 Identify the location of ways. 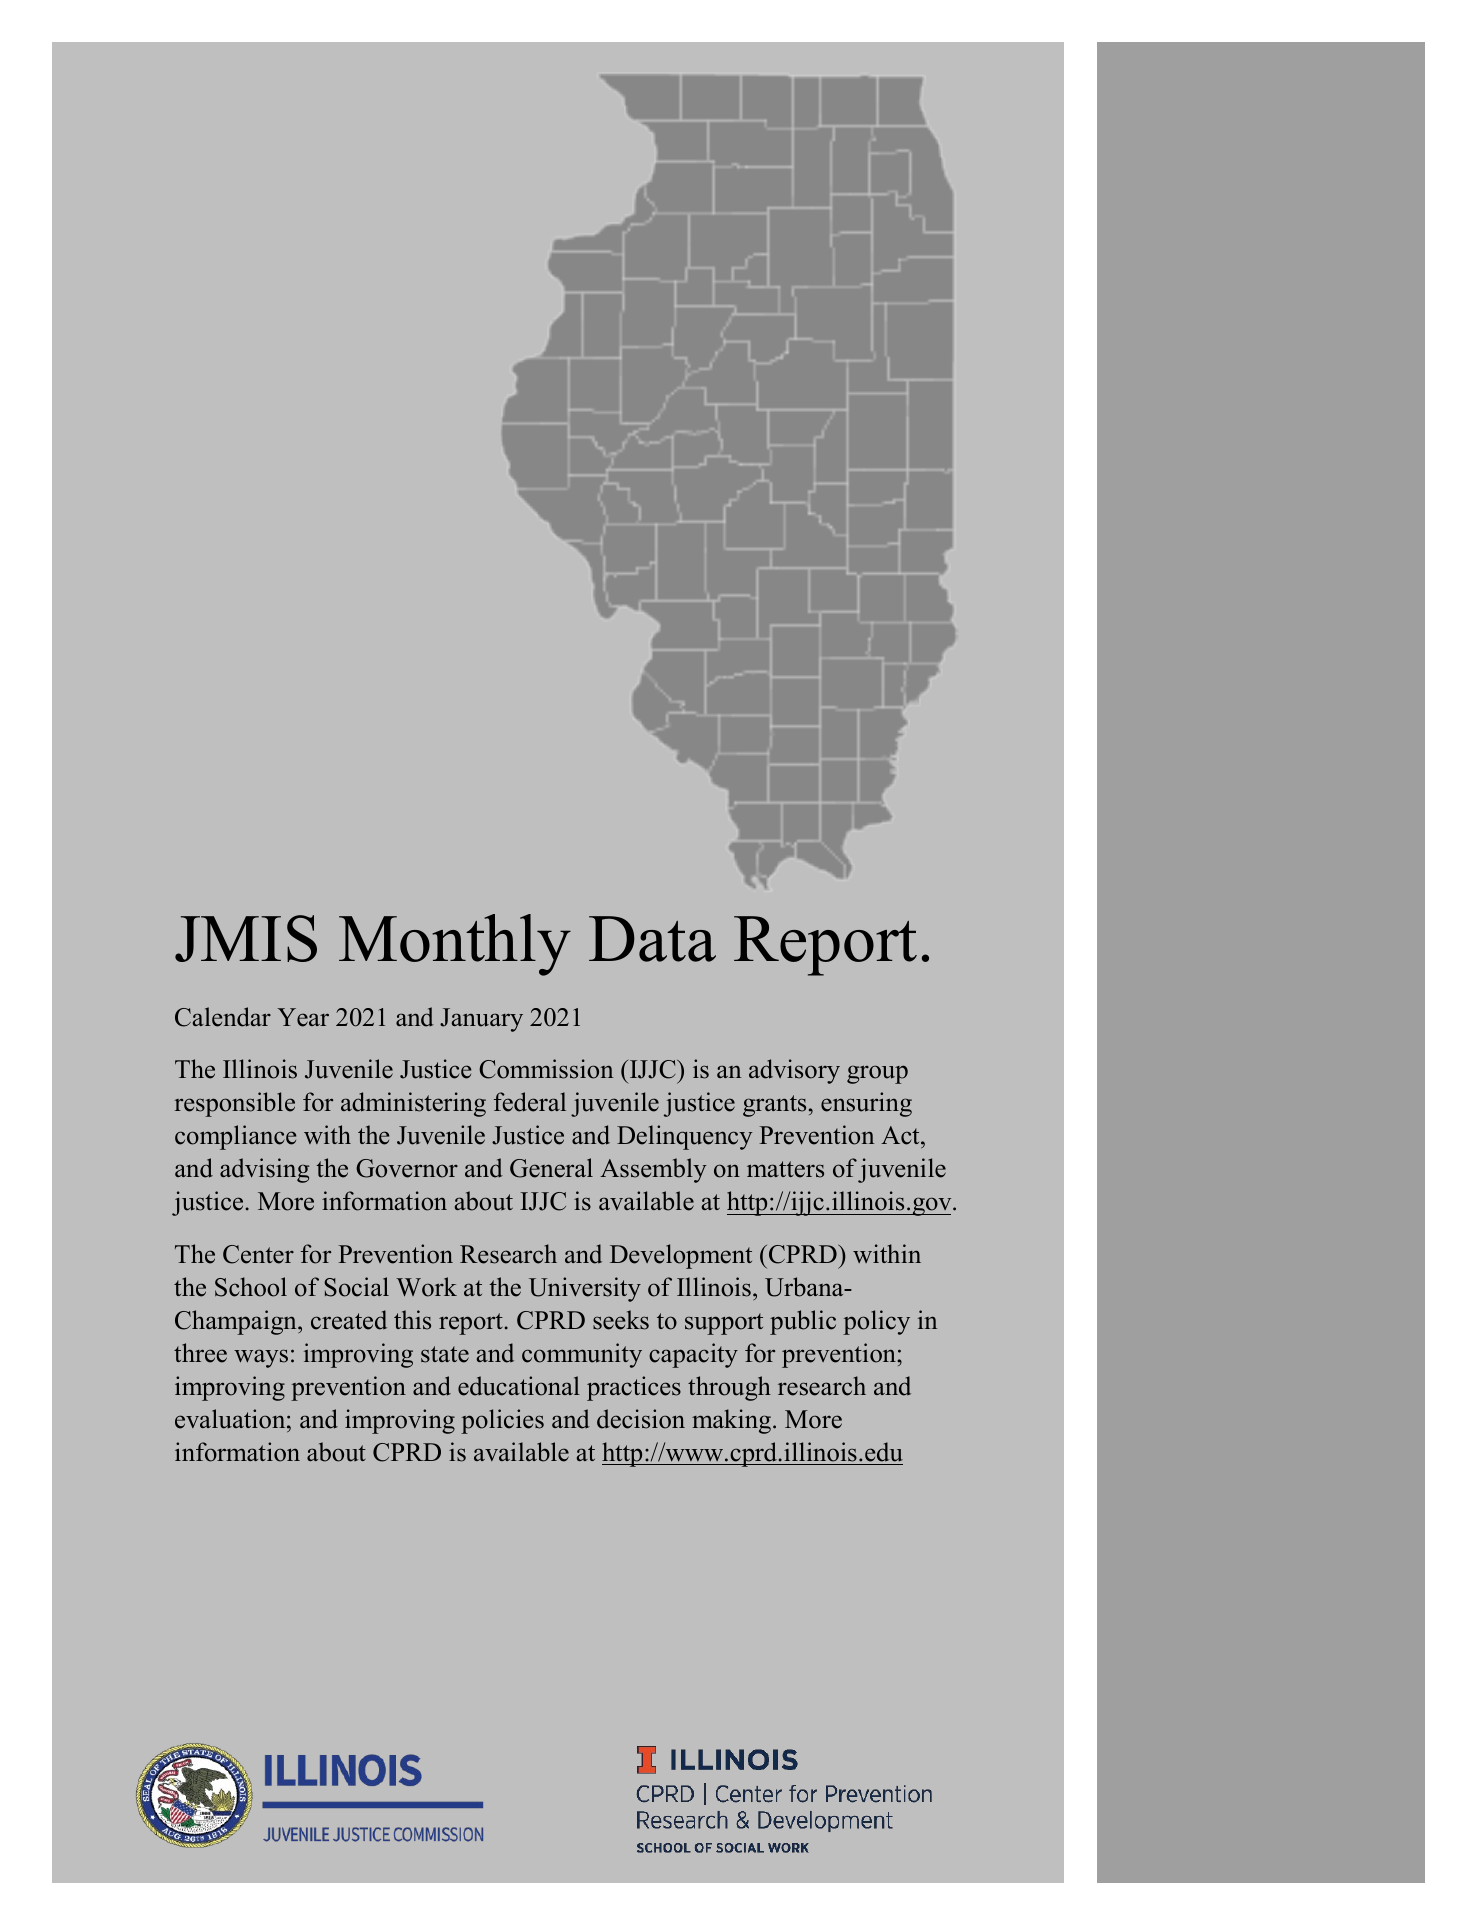
(261, 1358).
